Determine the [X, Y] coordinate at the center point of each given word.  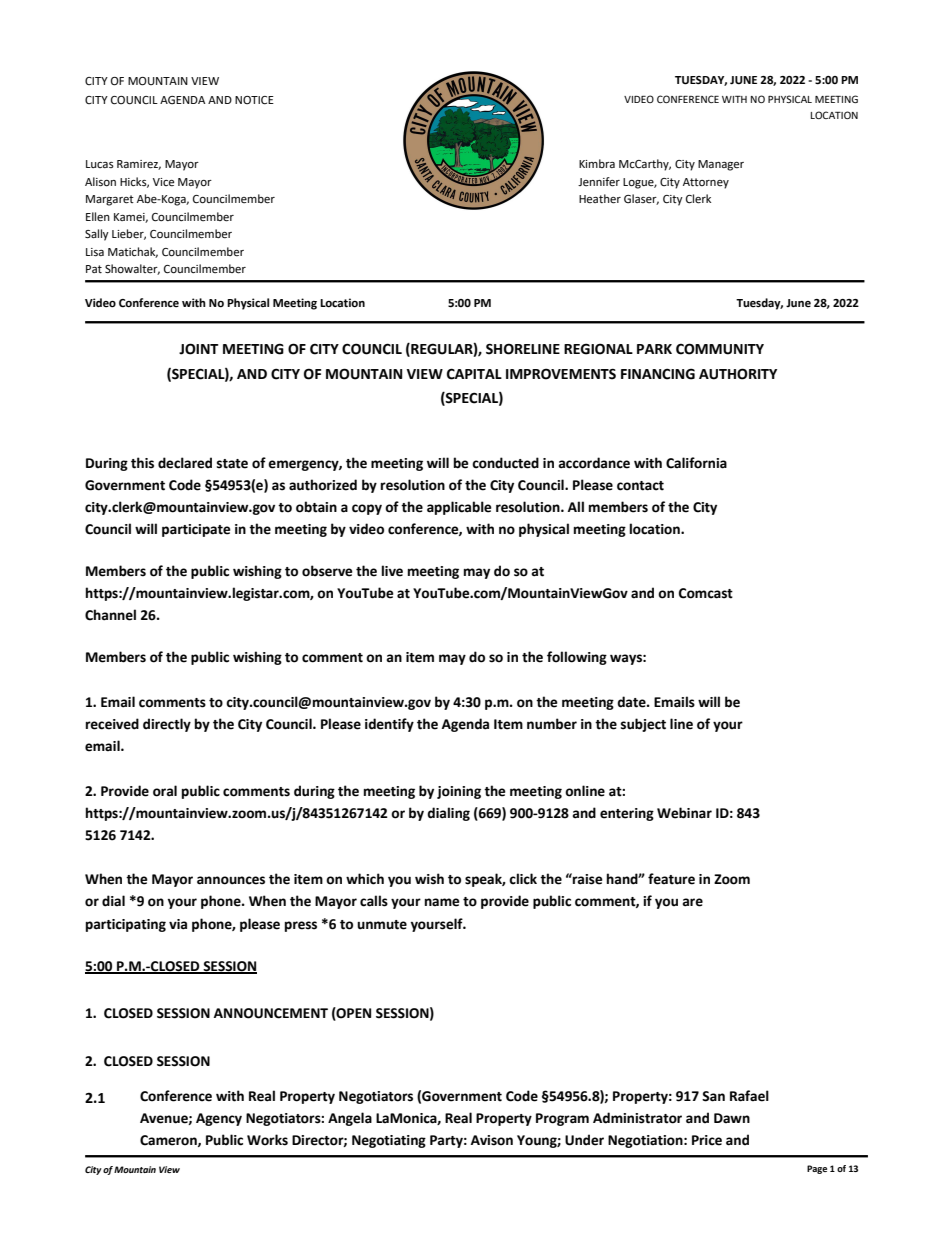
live [392, 571]
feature [671, 879]
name [442, 902]
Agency [219, 1119]
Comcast [706, 593]
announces [231, 880]
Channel [110, 615]
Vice [163, 182]
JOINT [199, 349]
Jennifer [599, 182]
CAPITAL [474, 374]
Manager [721, 165]
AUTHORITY [738, 374]
